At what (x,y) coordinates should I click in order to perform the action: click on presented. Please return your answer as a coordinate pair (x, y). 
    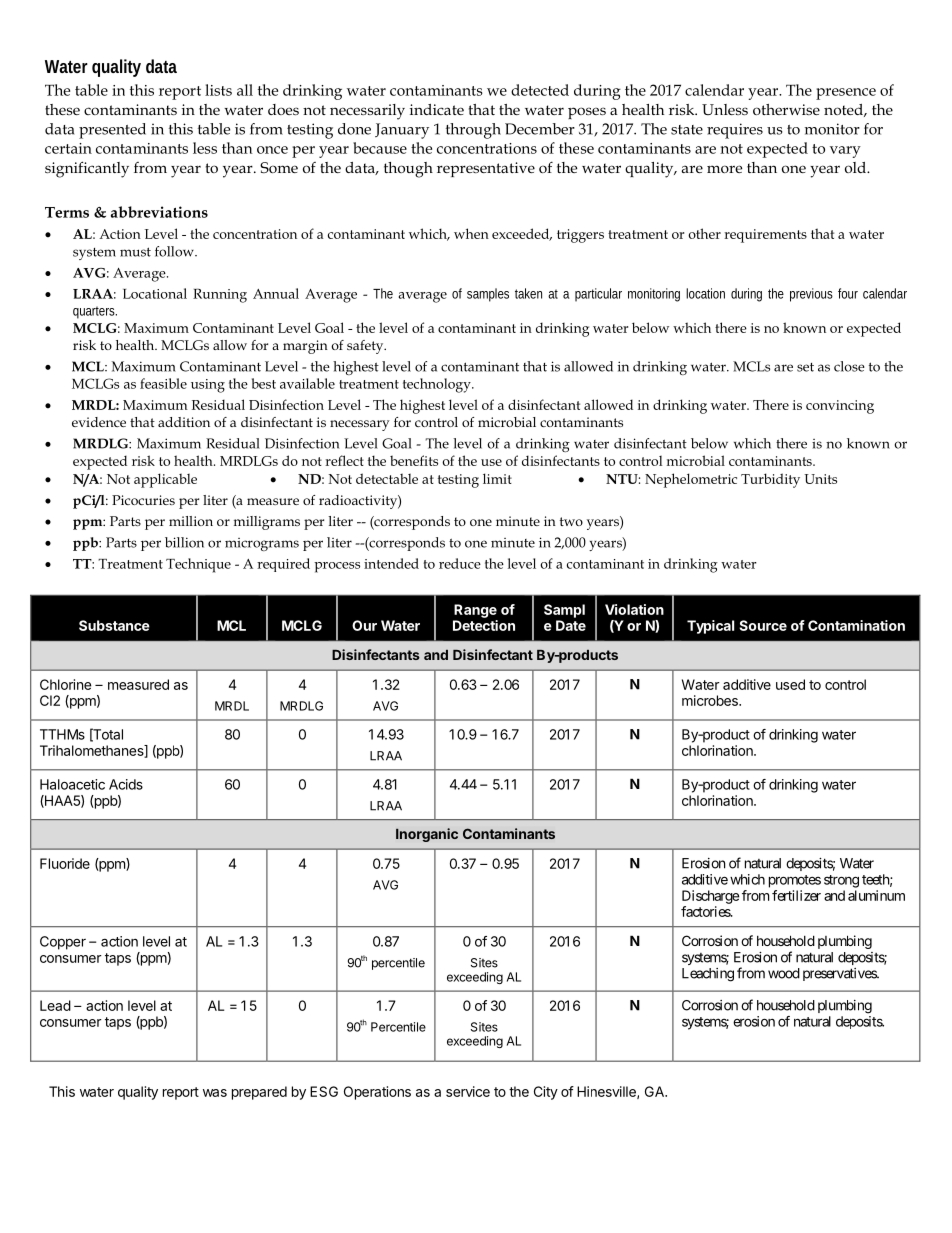
    Looking at the image, I should click on (112, 131).
